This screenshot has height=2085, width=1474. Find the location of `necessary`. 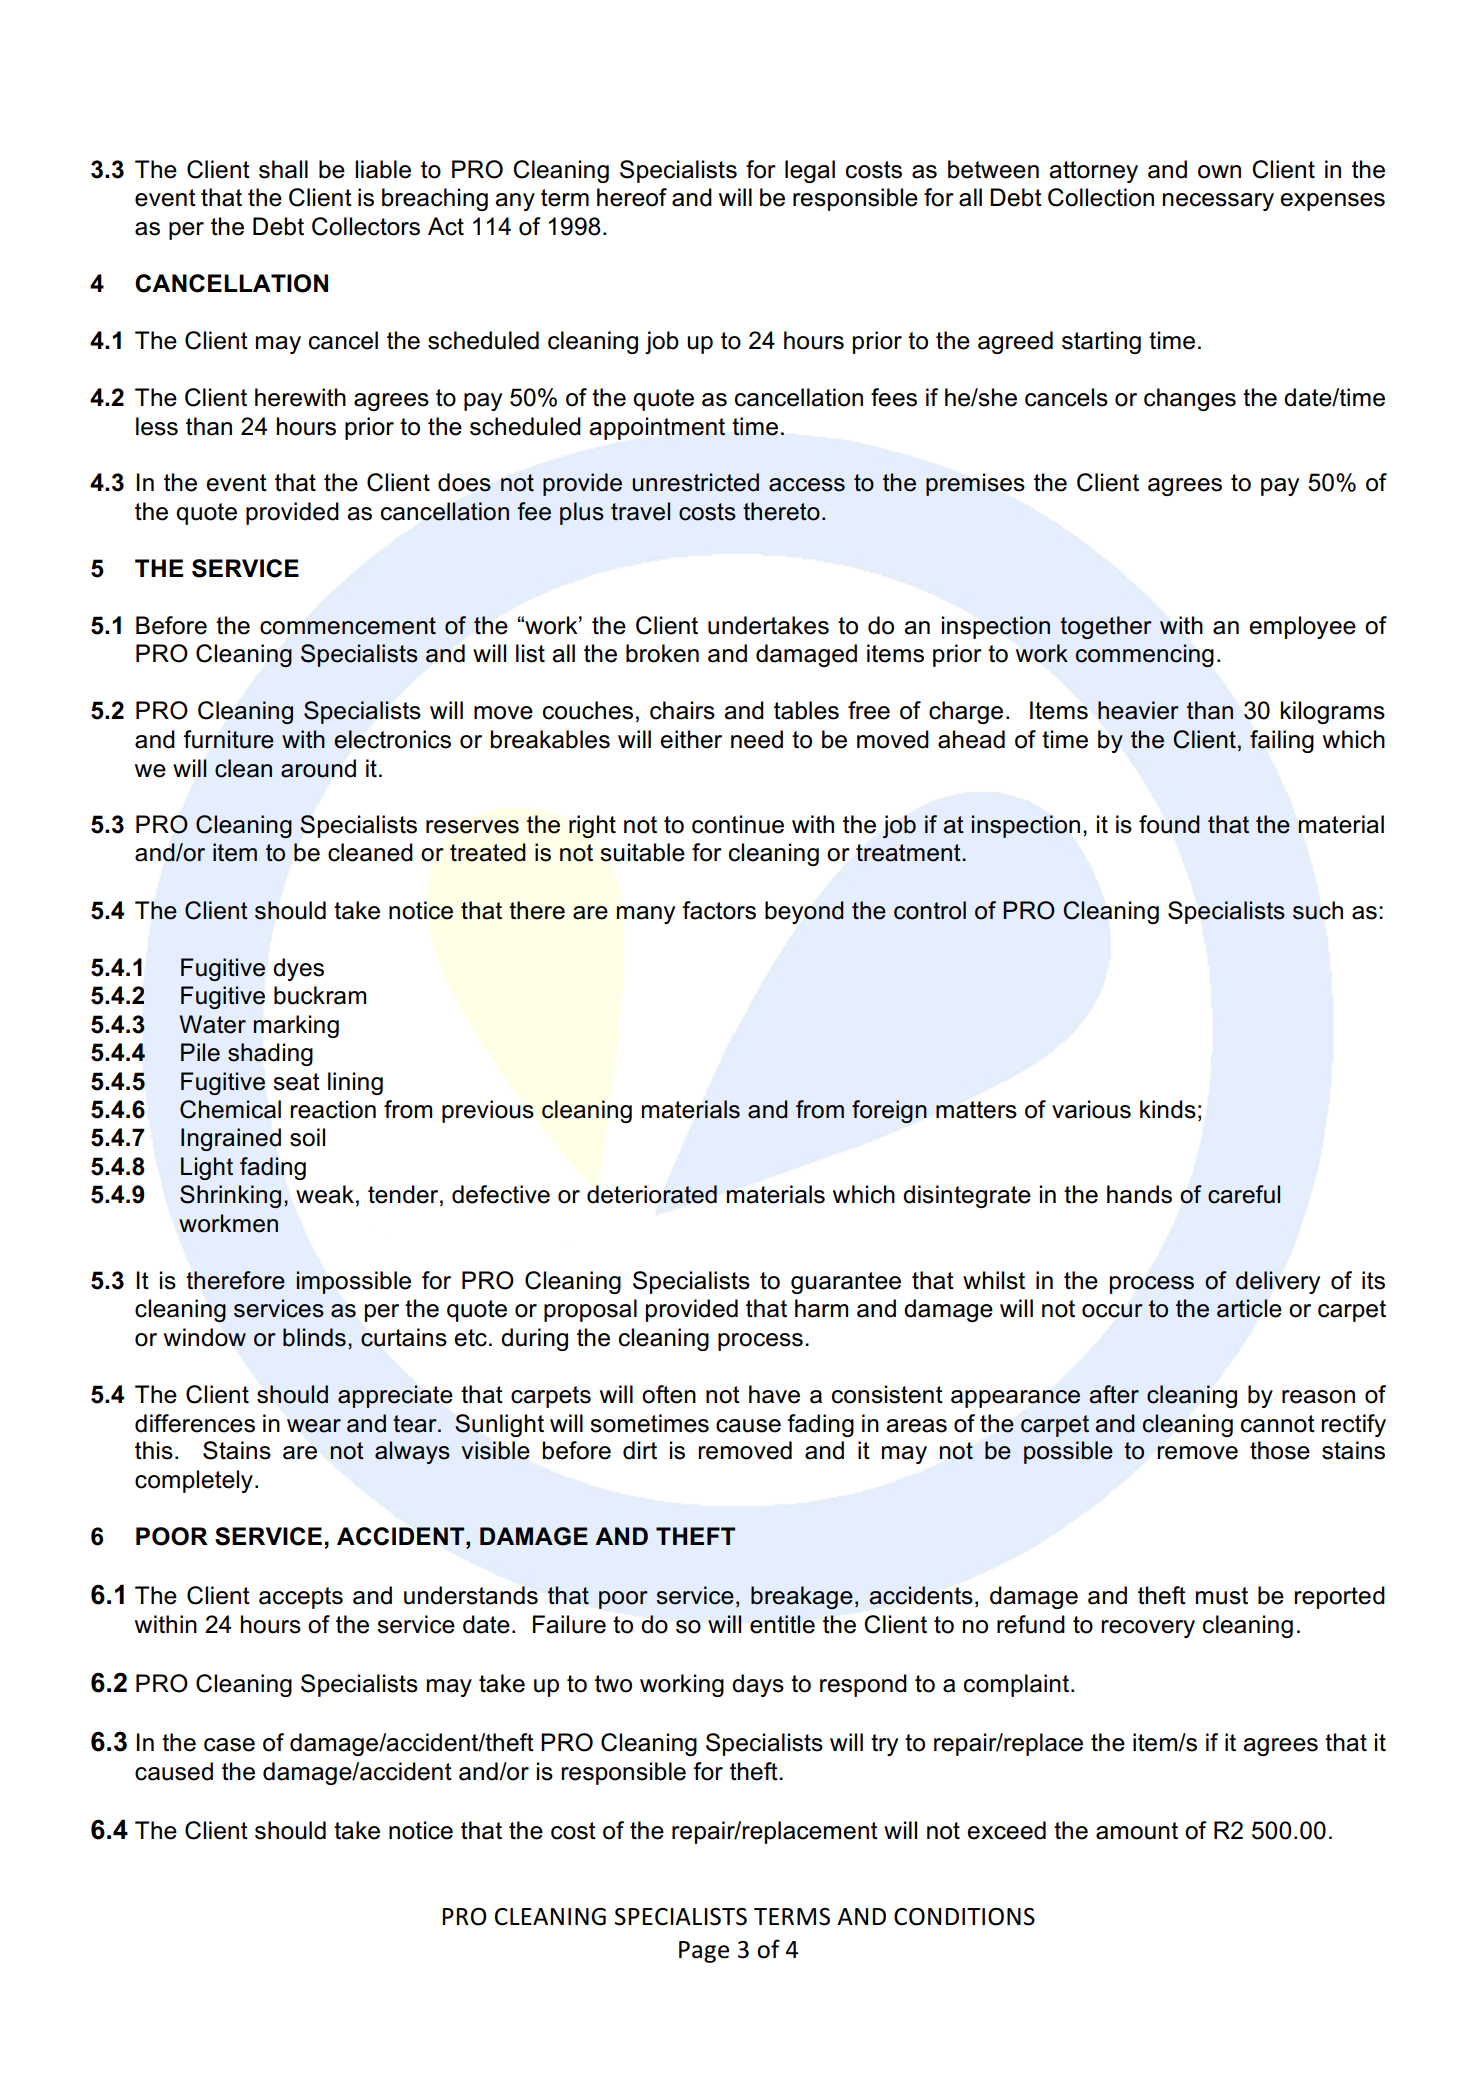

necessary is located at coordinates (1218, 202).
